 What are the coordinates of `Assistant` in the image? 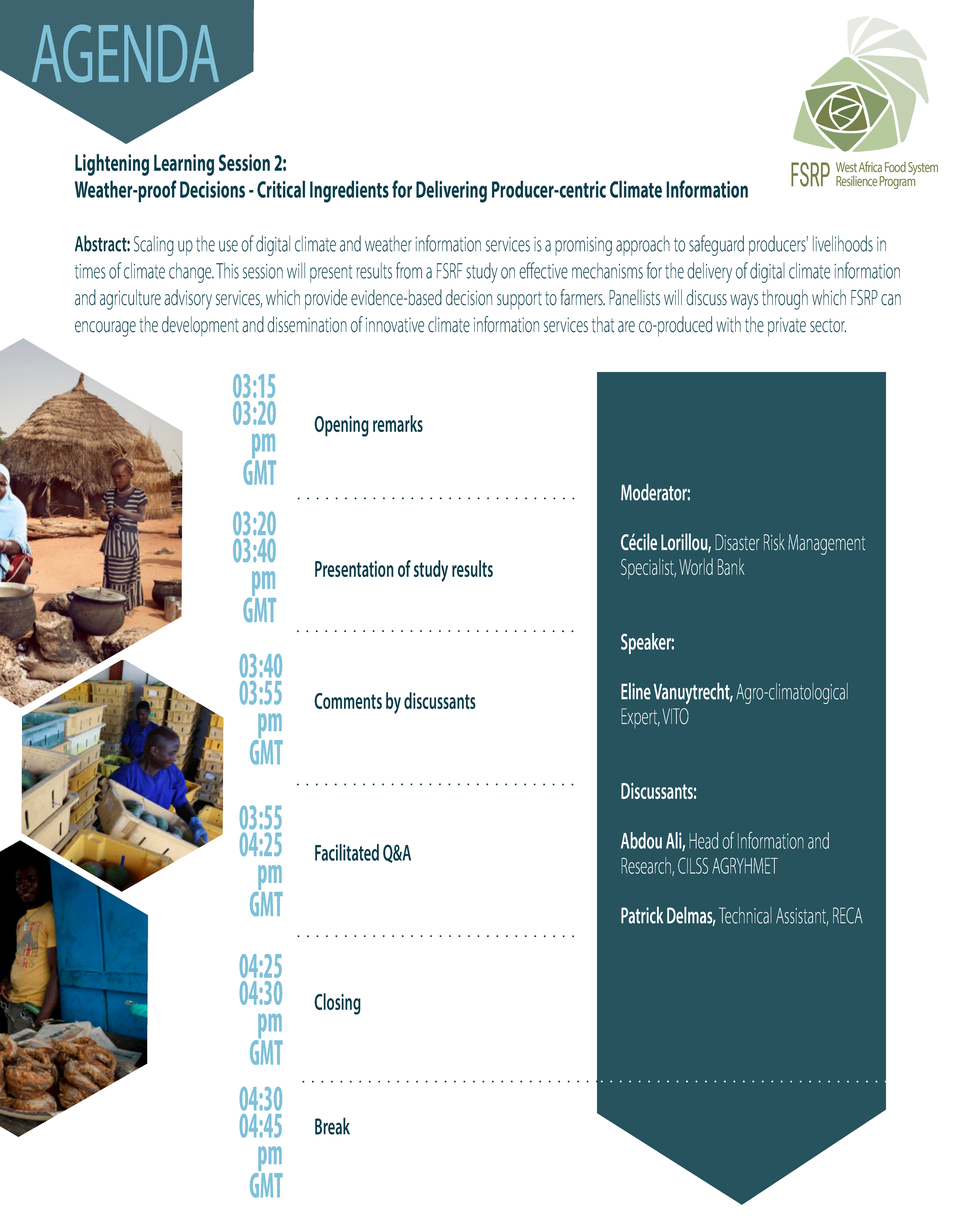 It's located at (802, 917).
